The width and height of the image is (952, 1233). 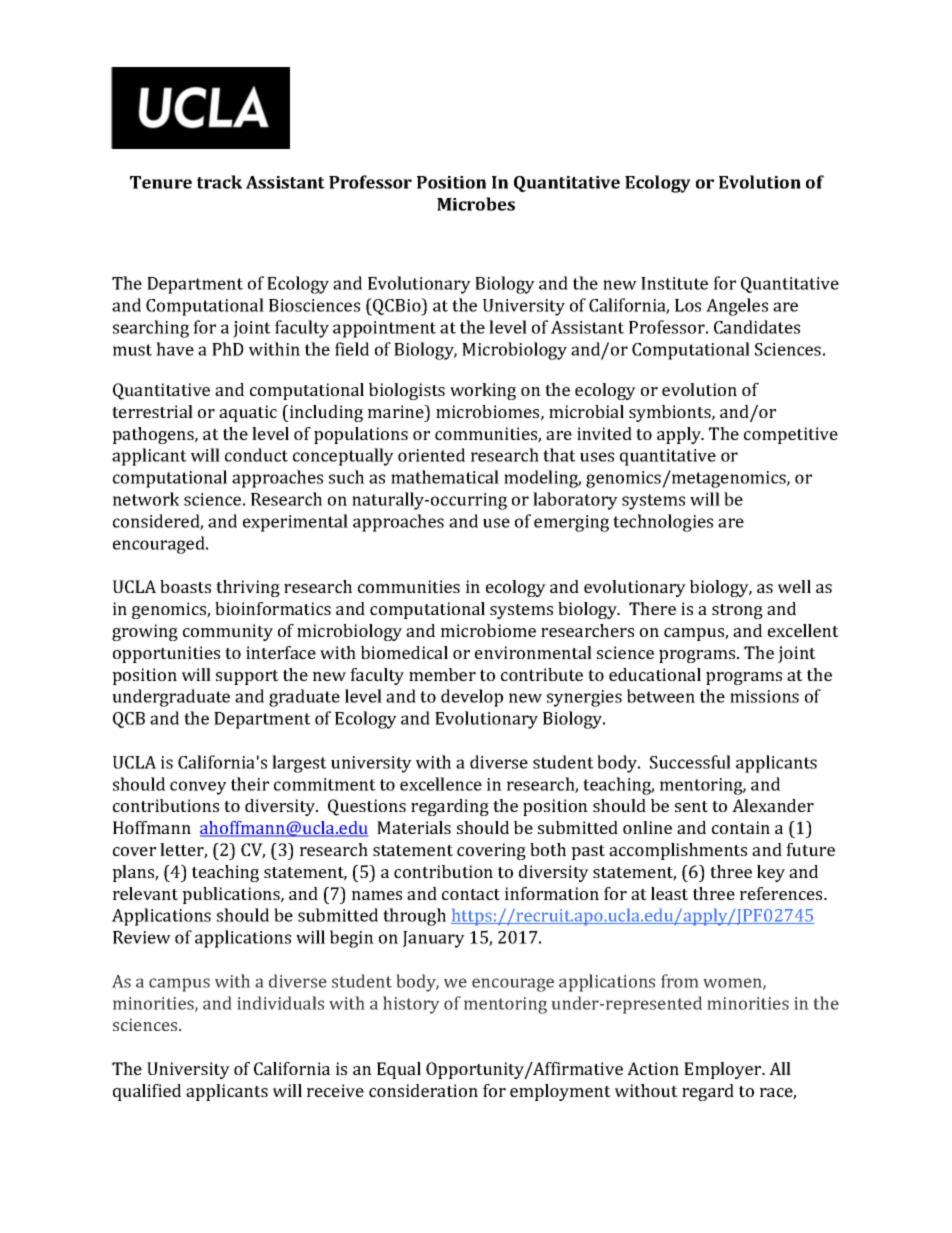 What do you see at coordinates (228, 632) in the image?
I see `community` at bounding box center [228, 632].
